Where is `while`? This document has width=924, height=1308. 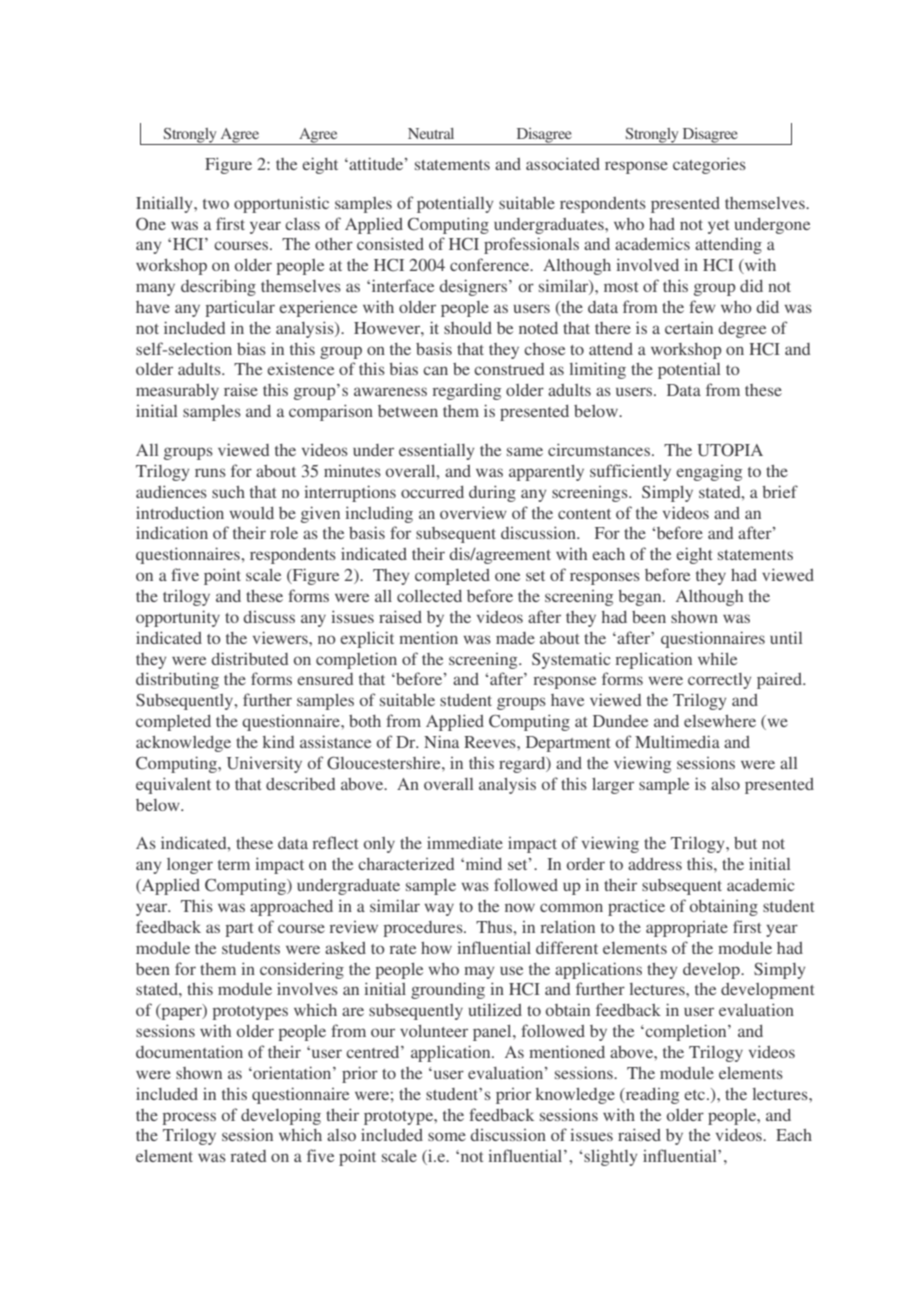
while is located at coordinates (717, 659).
